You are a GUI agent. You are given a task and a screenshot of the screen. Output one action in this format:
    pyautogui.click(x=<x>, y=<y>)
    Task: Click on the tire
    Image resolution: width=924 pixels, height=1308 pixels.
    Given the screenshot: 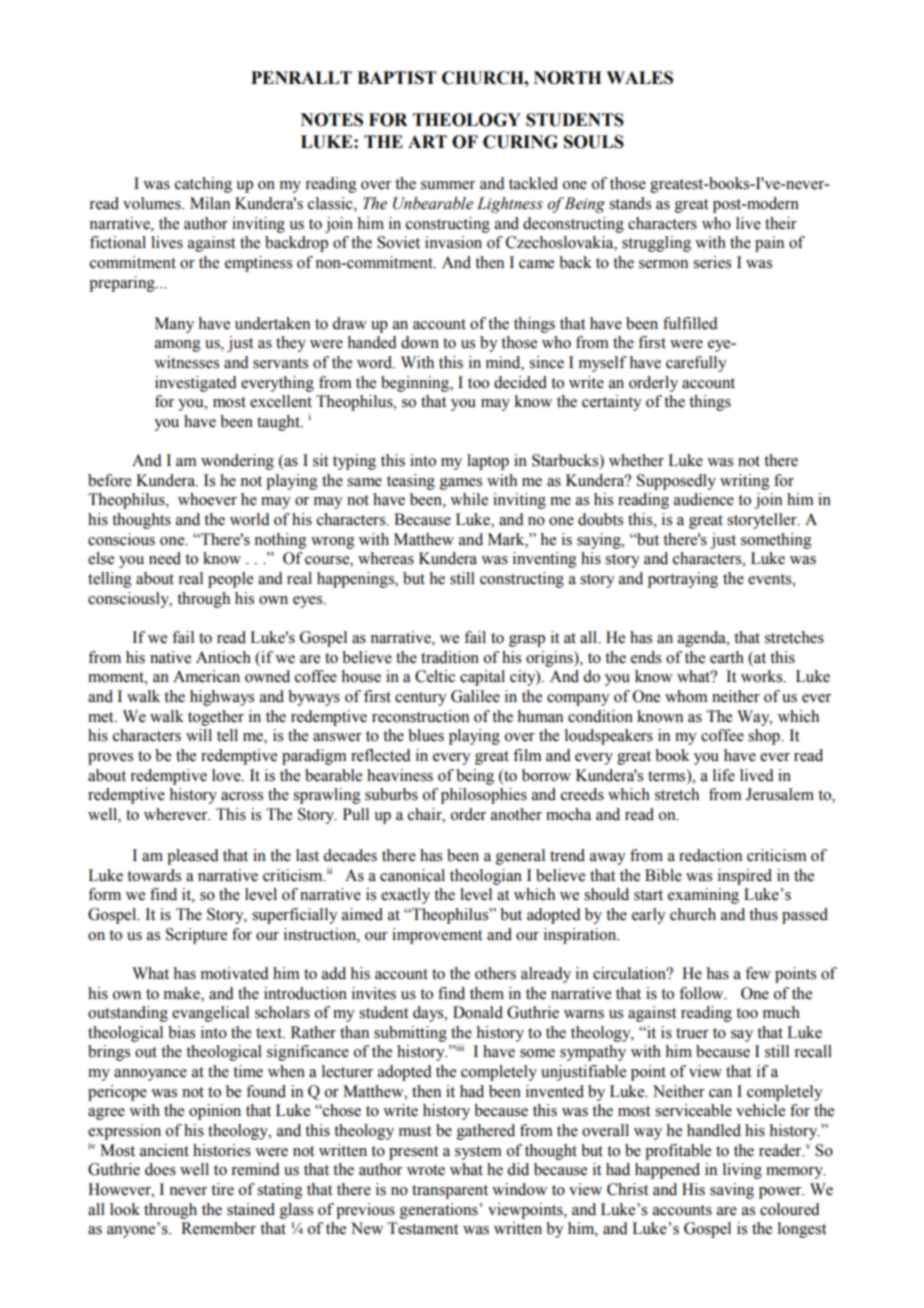 What is the action you would take?
    pyautogui.click(x=222, y=1189)
